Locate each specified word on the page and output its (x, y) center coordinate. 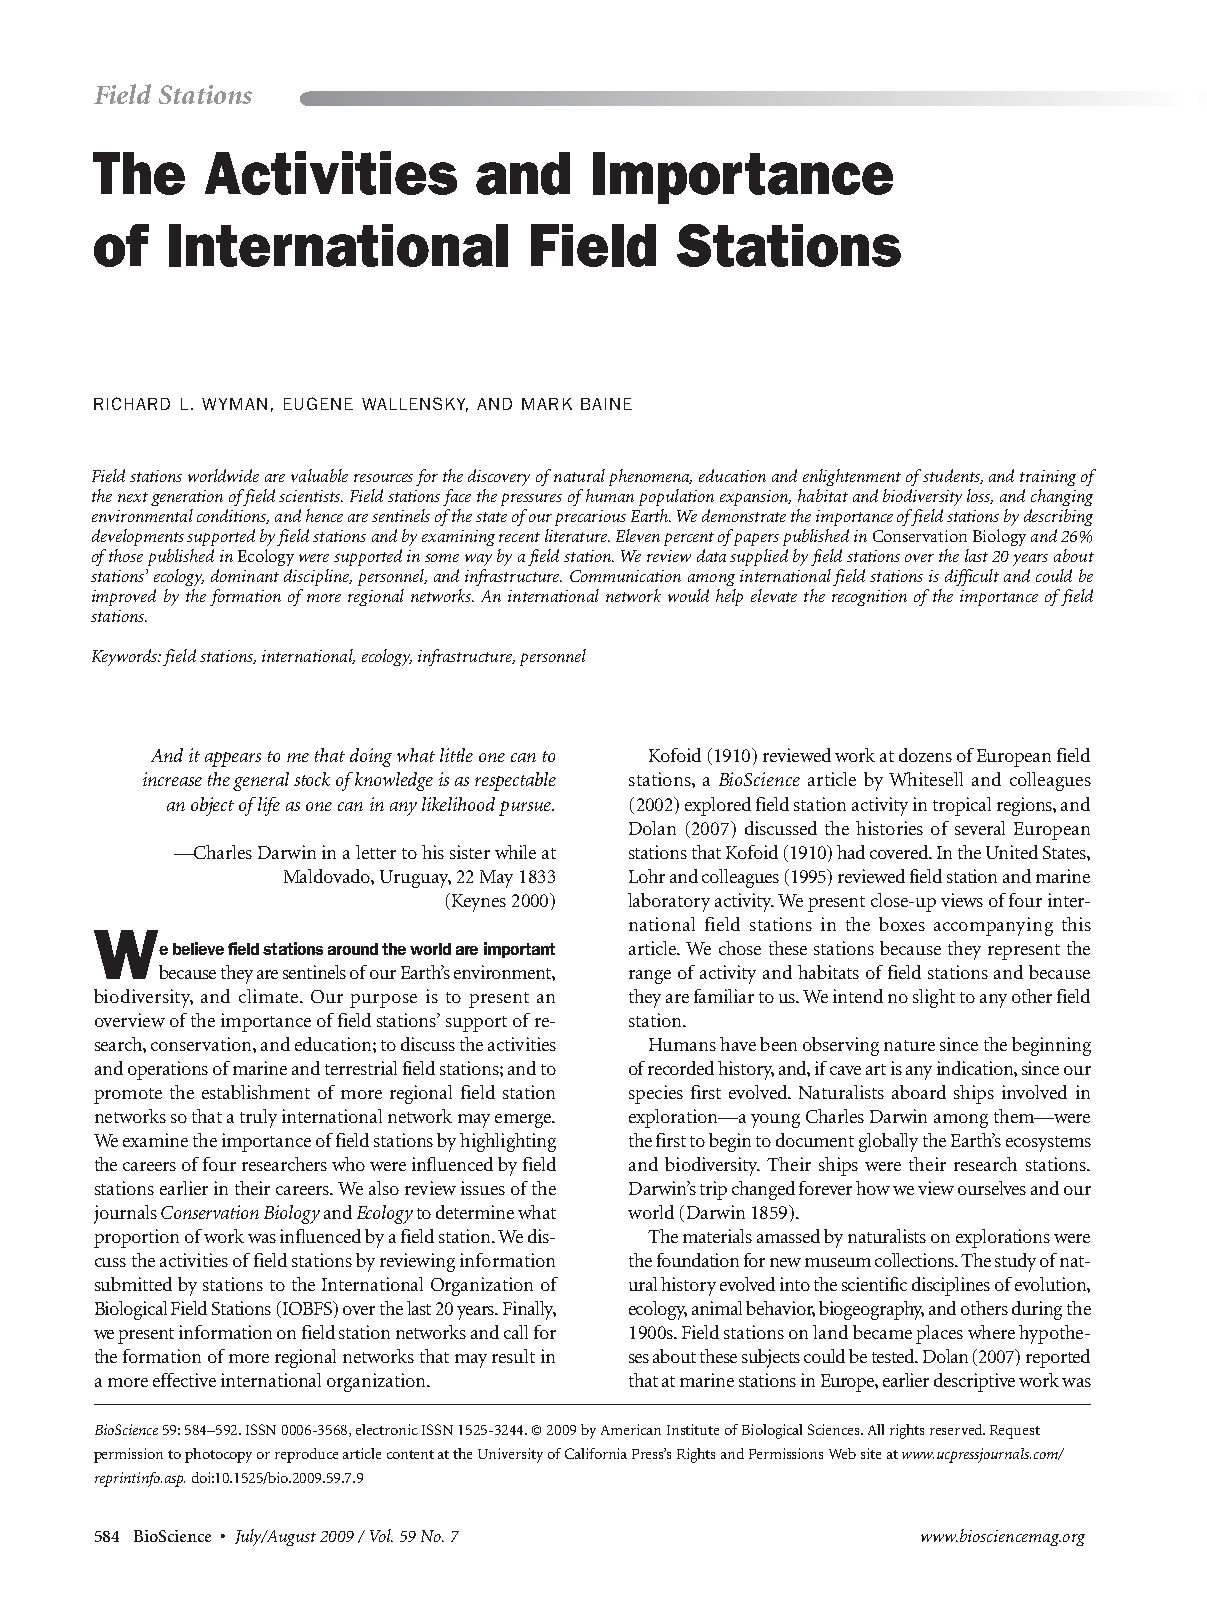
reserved (957, 1429)
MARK (547, 404)
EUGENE (318, 403)
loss (980, 496)
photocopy (218, 1455)
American (631, 1429)
